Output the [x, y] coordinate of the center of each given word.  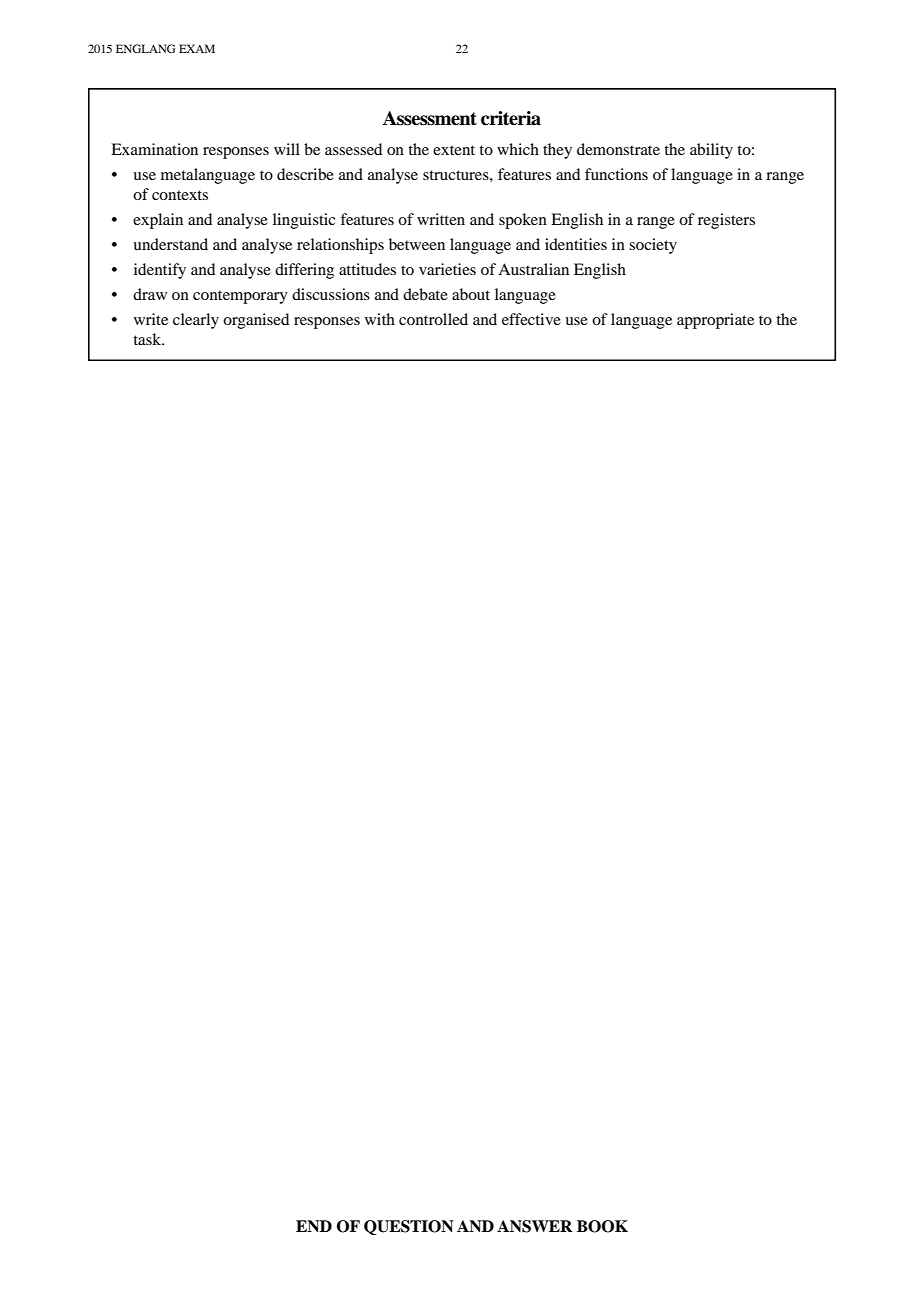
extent [454, 150]
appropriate [715, 321]
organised [256, 321]
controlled [433, 319]
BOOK [602, 1226]
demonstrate [618, 149]
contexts [180, 195]
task [148, 339]
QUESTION [409, 1227]
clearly [196, 321]
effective [531, 319]
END [314, 1226]
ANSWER [534, 1226]
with [380, 319]
